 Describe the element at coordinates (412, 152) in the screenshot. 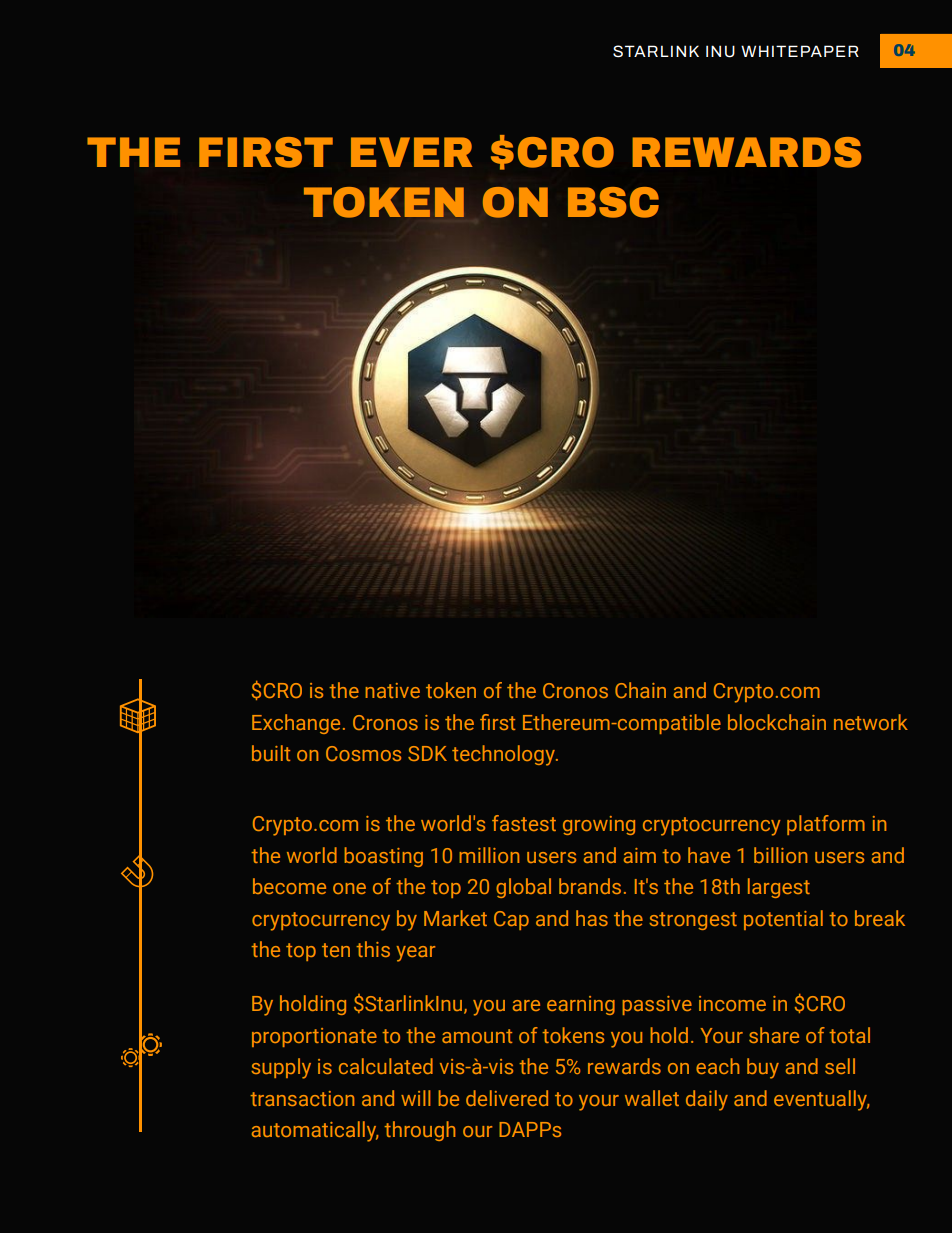

I see `EVER` at that location.
